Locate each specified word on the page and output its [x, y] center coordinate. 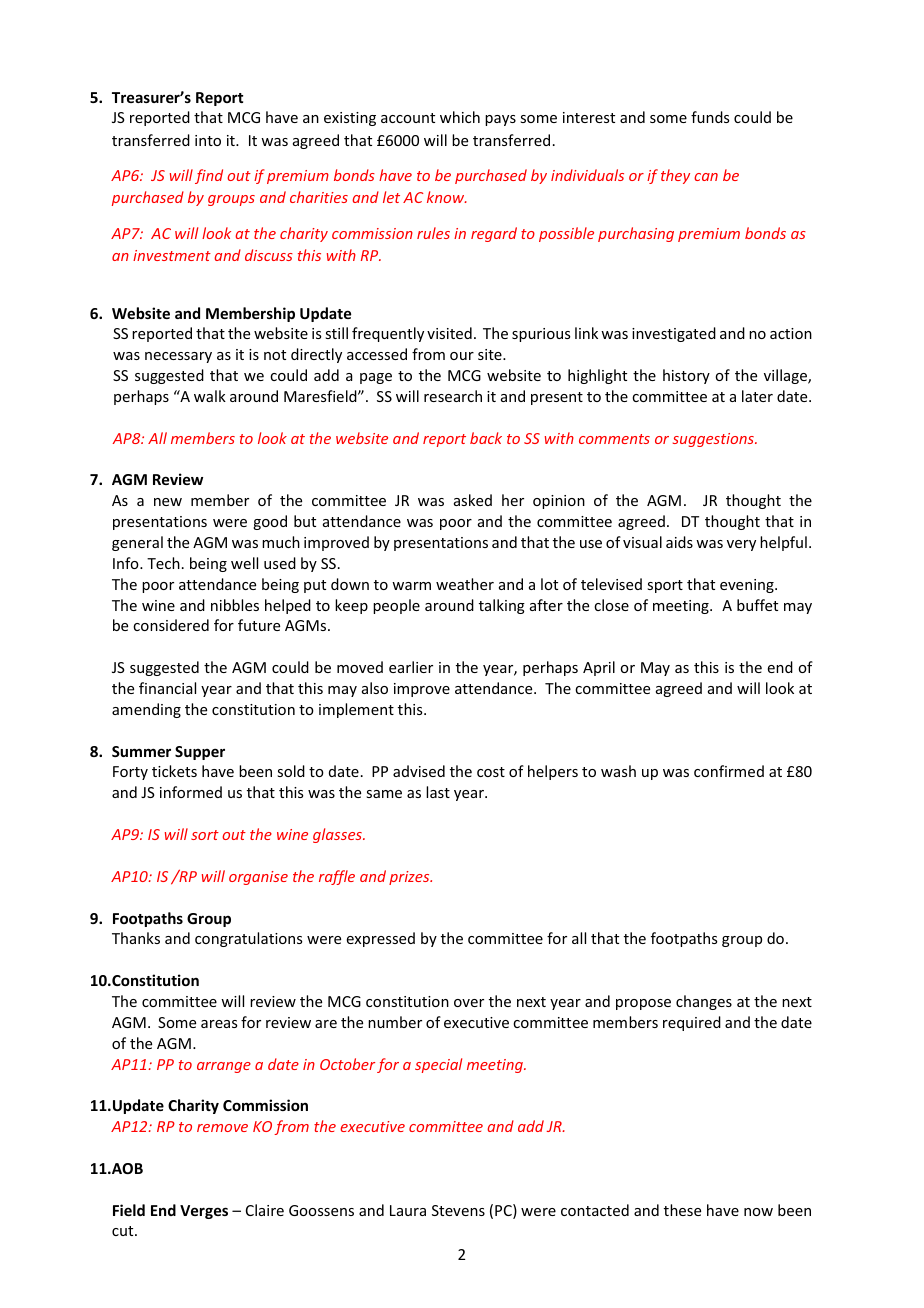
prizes [410, 878]
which [460, 117]
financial [167, 688]
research [453, 396]
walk [210, 396]
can [706, 177]
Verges [204, 1212]
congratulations [248, 939]
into [208, 140]
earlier [411, 667]
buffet [757, 605]
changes [704, 1002]
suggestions [714, 440]
